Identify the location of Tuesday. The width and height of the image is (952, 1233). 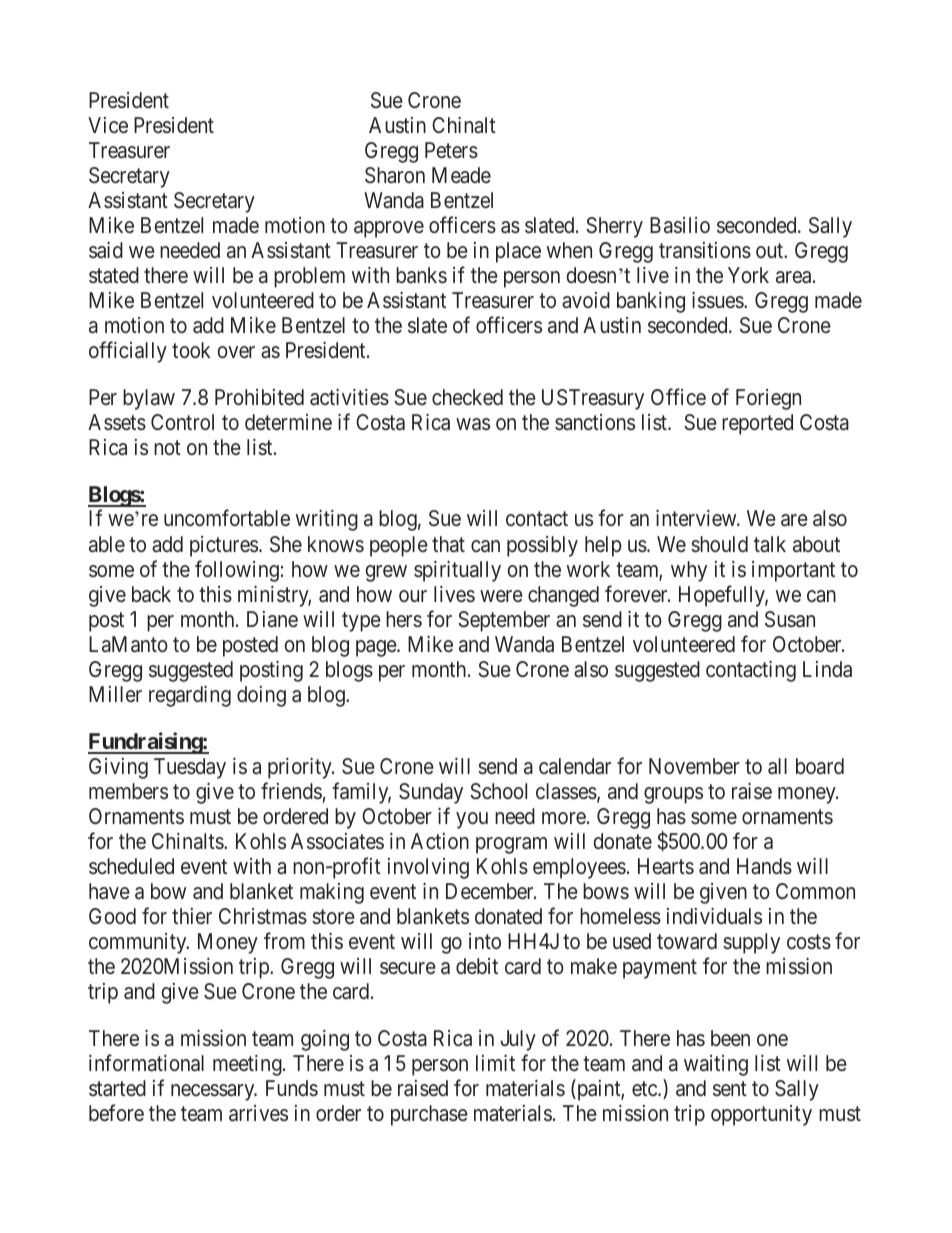
(190, 768).
